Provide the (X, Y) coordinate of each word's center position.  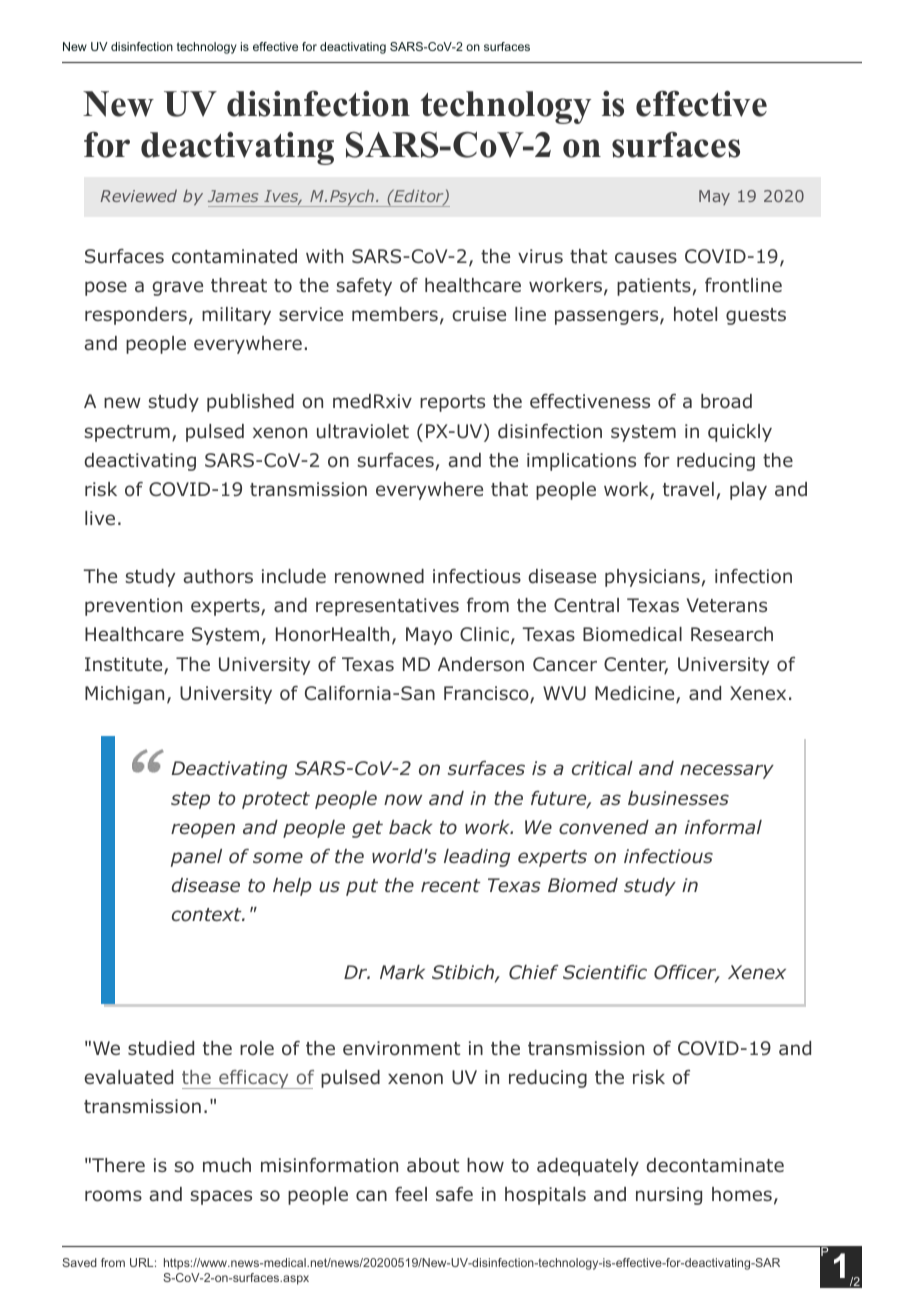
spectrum (127, 433)
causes (646, 257)
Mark (402, 972)
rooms (113, 1196)
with (324, 256)
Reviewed (138, 195)
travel (688, 489)
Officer (686, 974)
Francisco (487, 694)
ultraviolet (363, 431)
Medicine (636, 694)
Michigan (124, 695)
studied (161, 1048)
